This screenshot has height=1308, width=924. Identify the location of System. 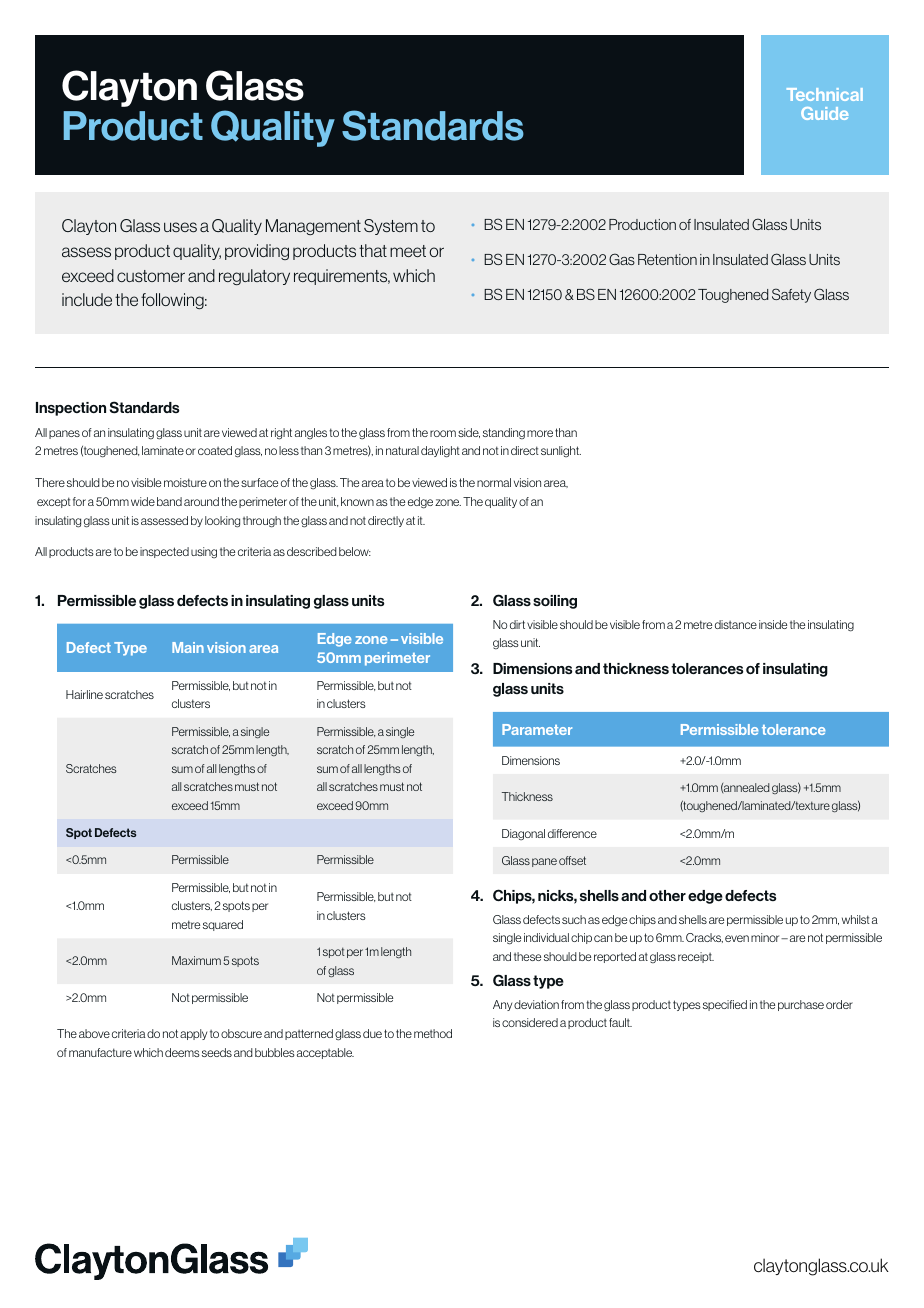
(391, 227).
